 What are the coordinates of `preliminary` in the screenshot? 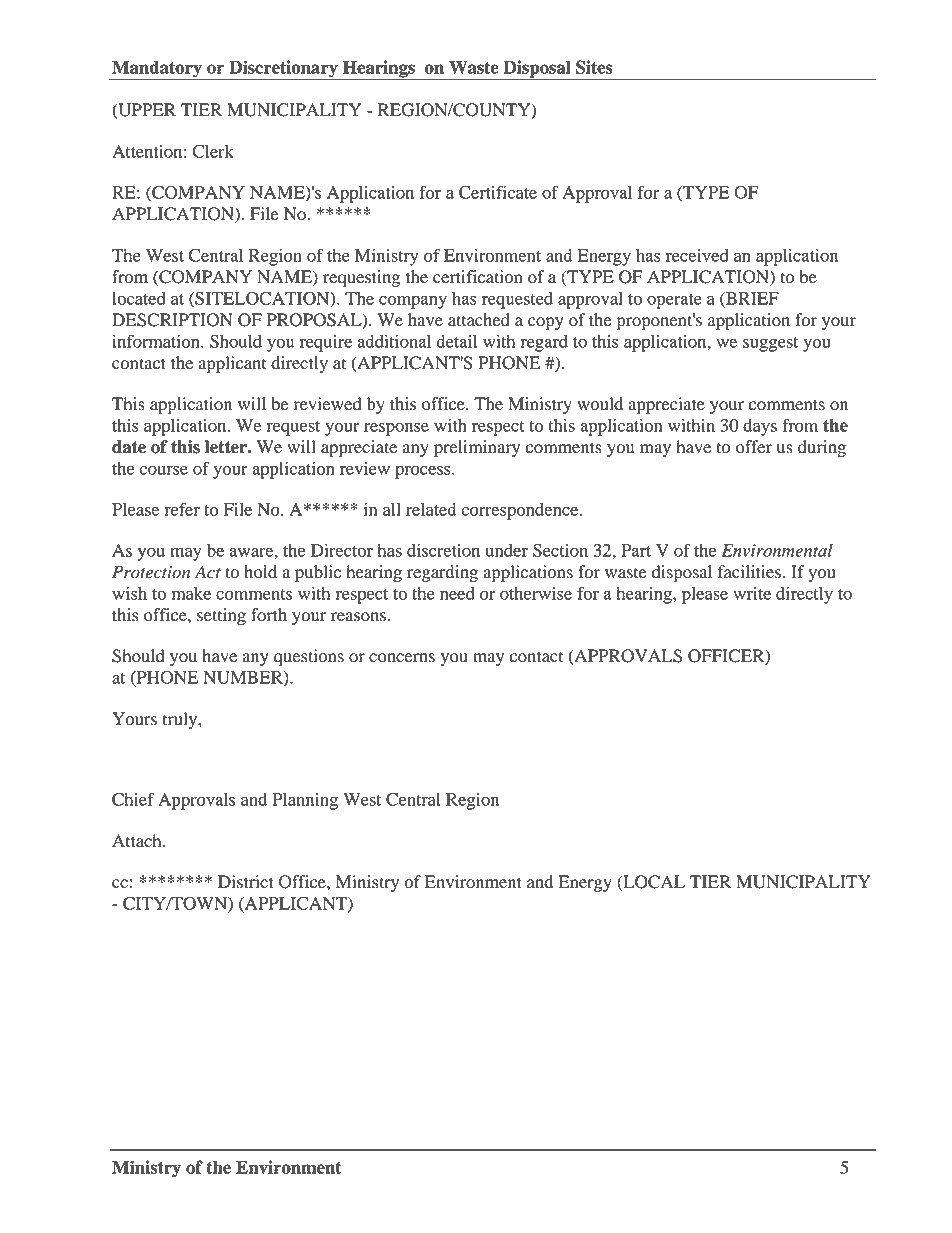 It's located at (477, 448).
